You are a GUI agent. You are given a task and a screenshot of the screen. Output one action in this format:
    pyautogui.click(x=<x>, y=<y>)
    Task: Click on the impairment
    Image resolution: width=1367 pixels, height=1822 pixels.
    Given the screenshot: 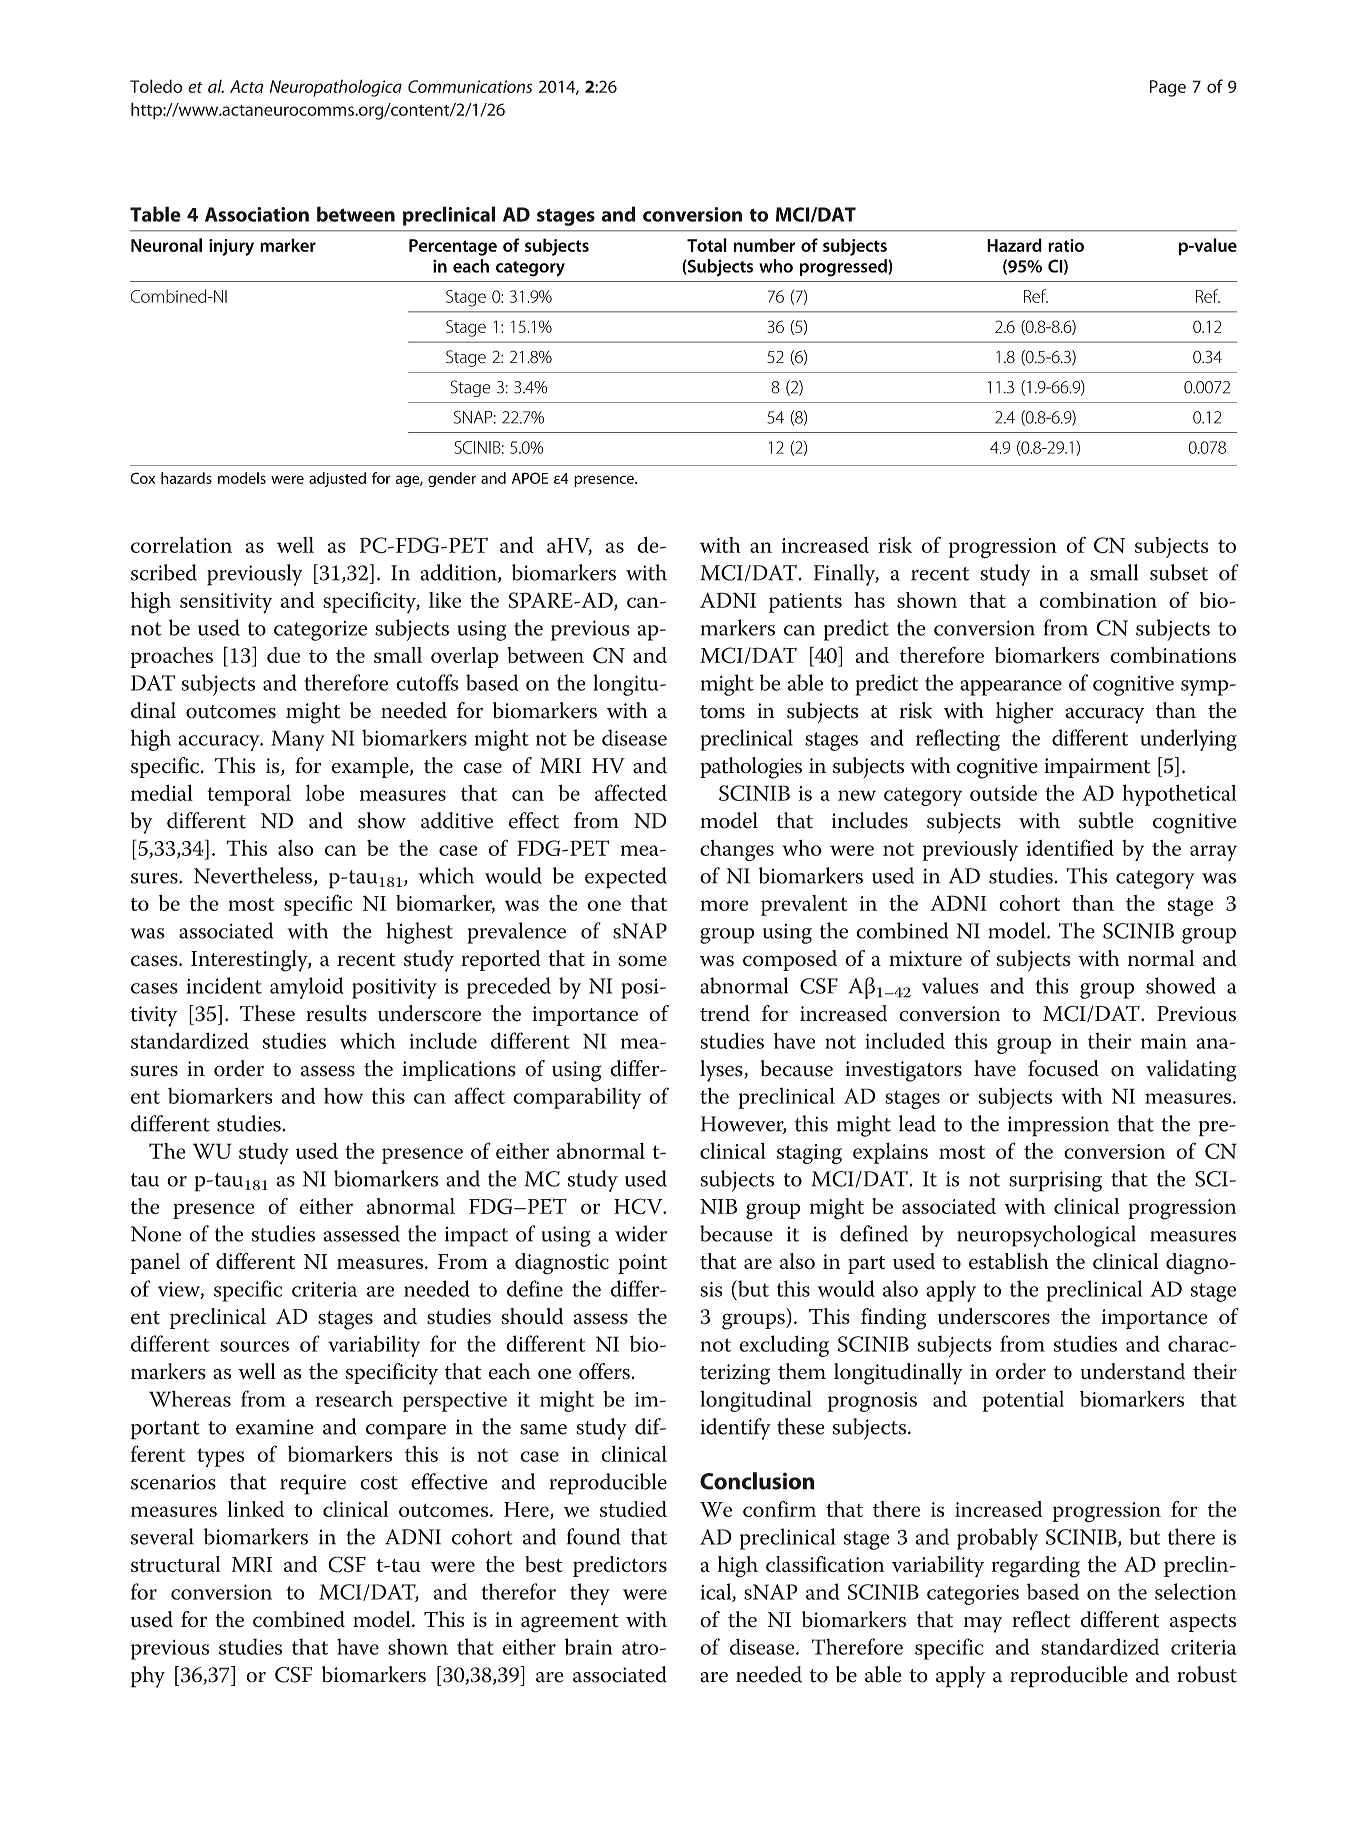 What is the action you would take?
    pyautogui.click(x=1097, y=768)
